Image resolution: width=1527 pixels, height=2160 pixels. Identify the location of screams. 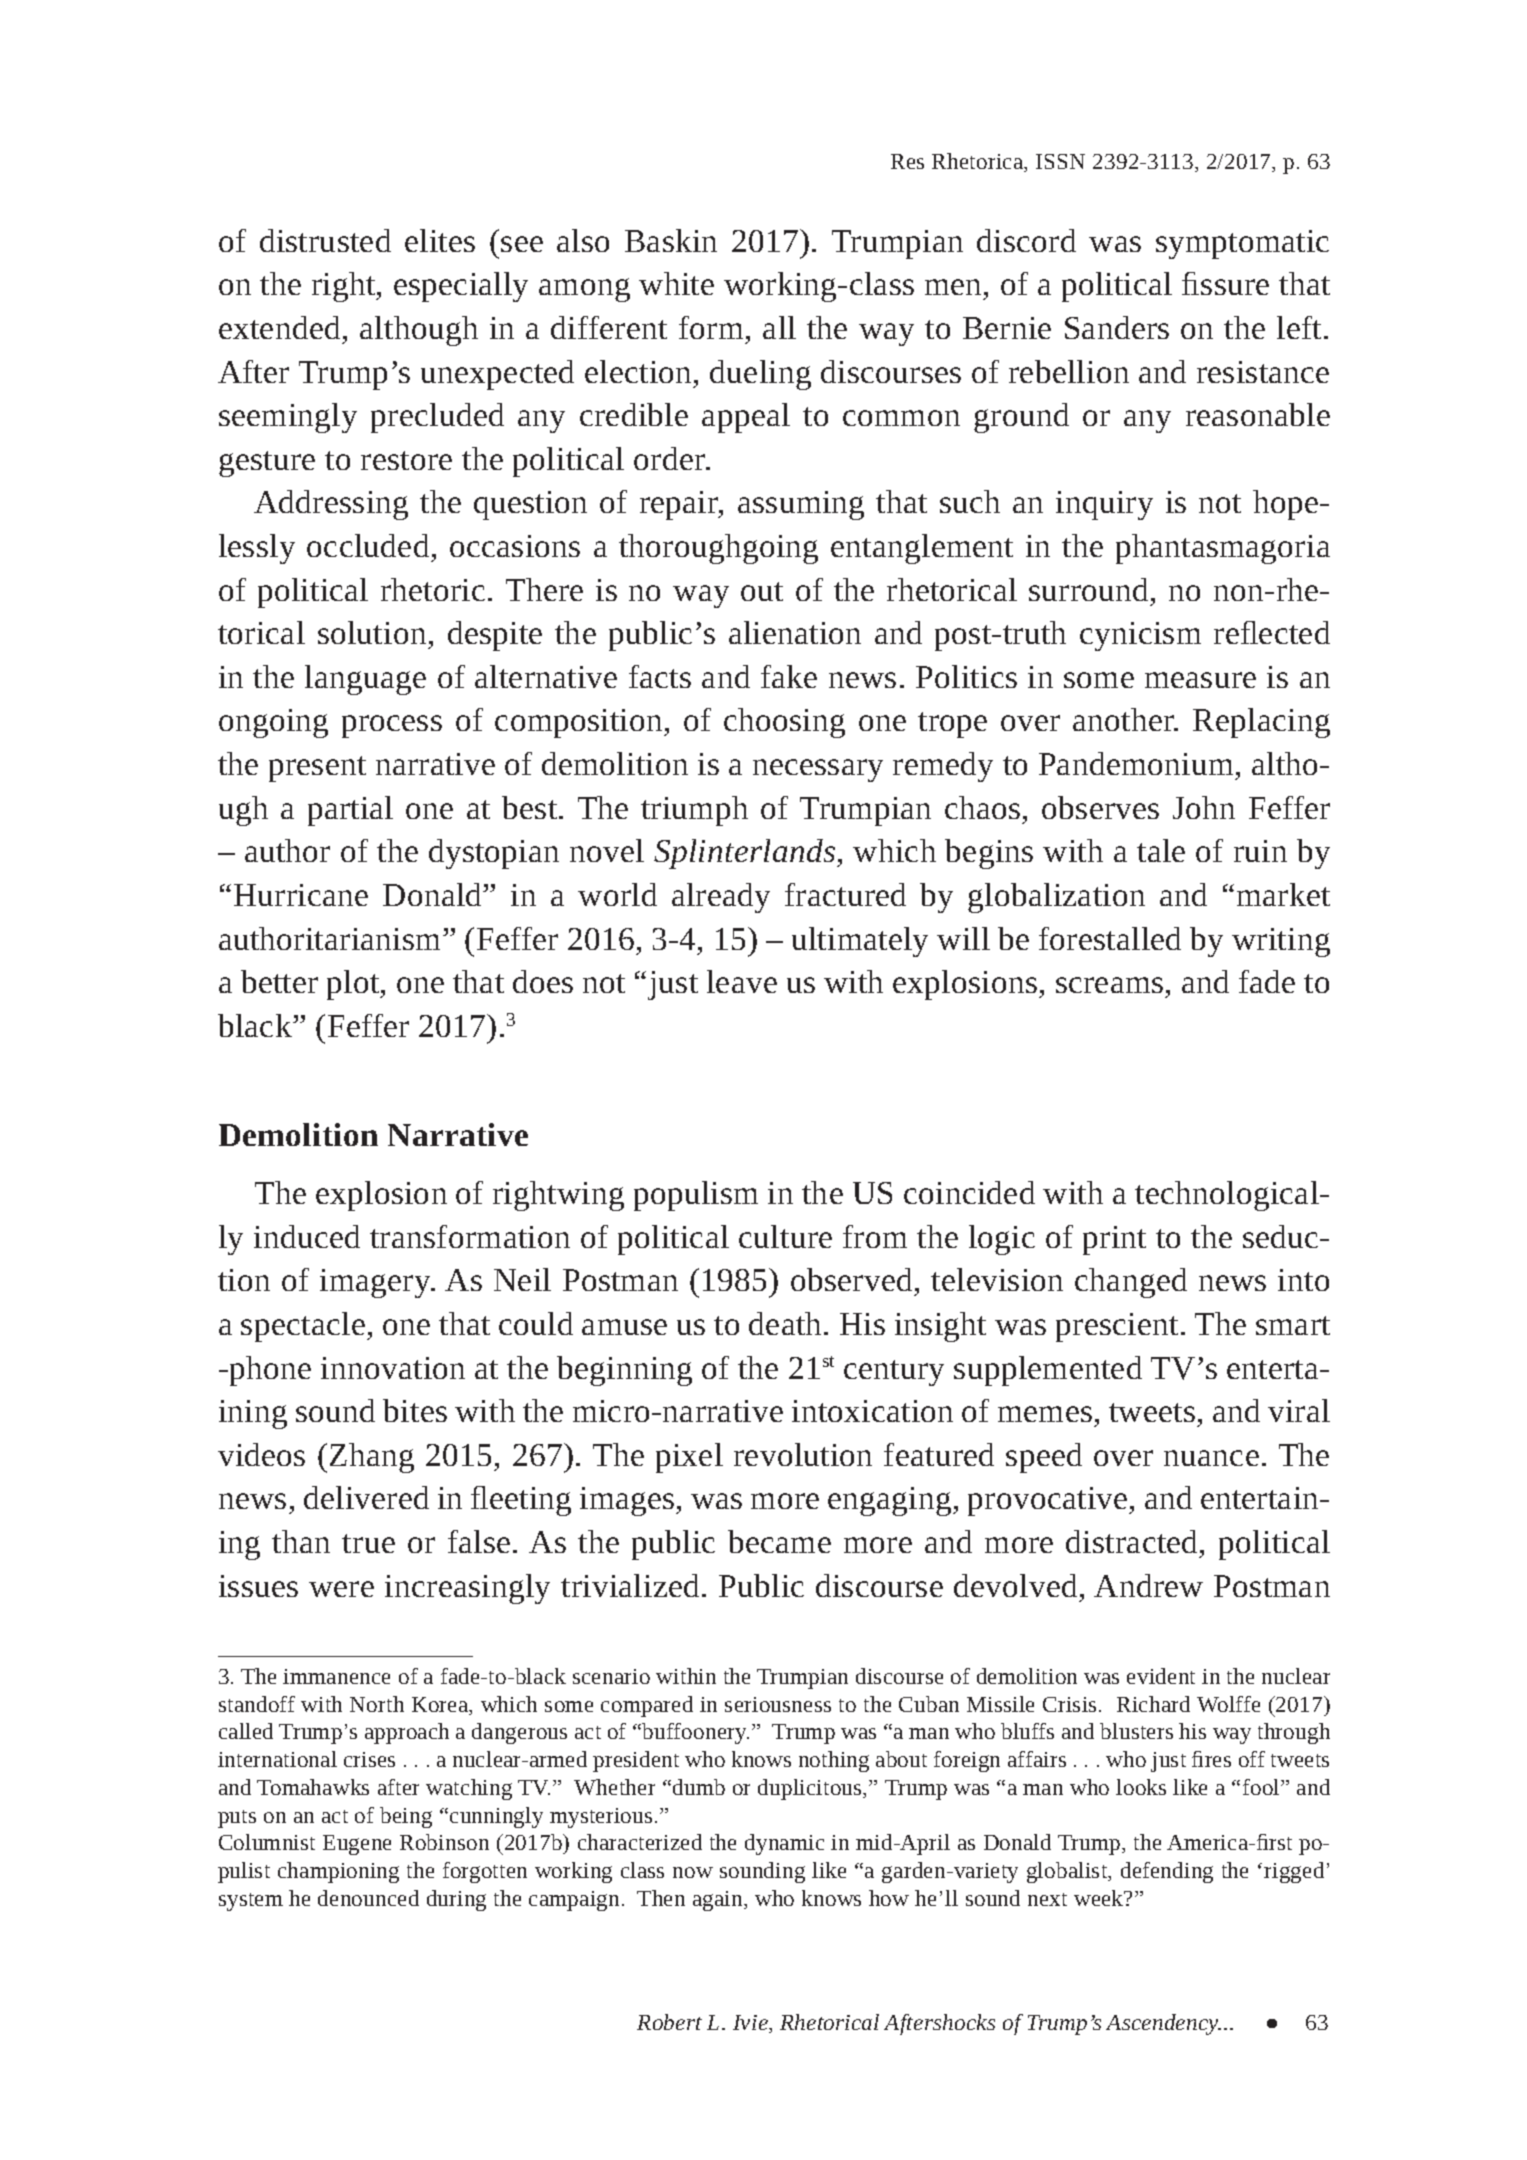
(1109, 985).
